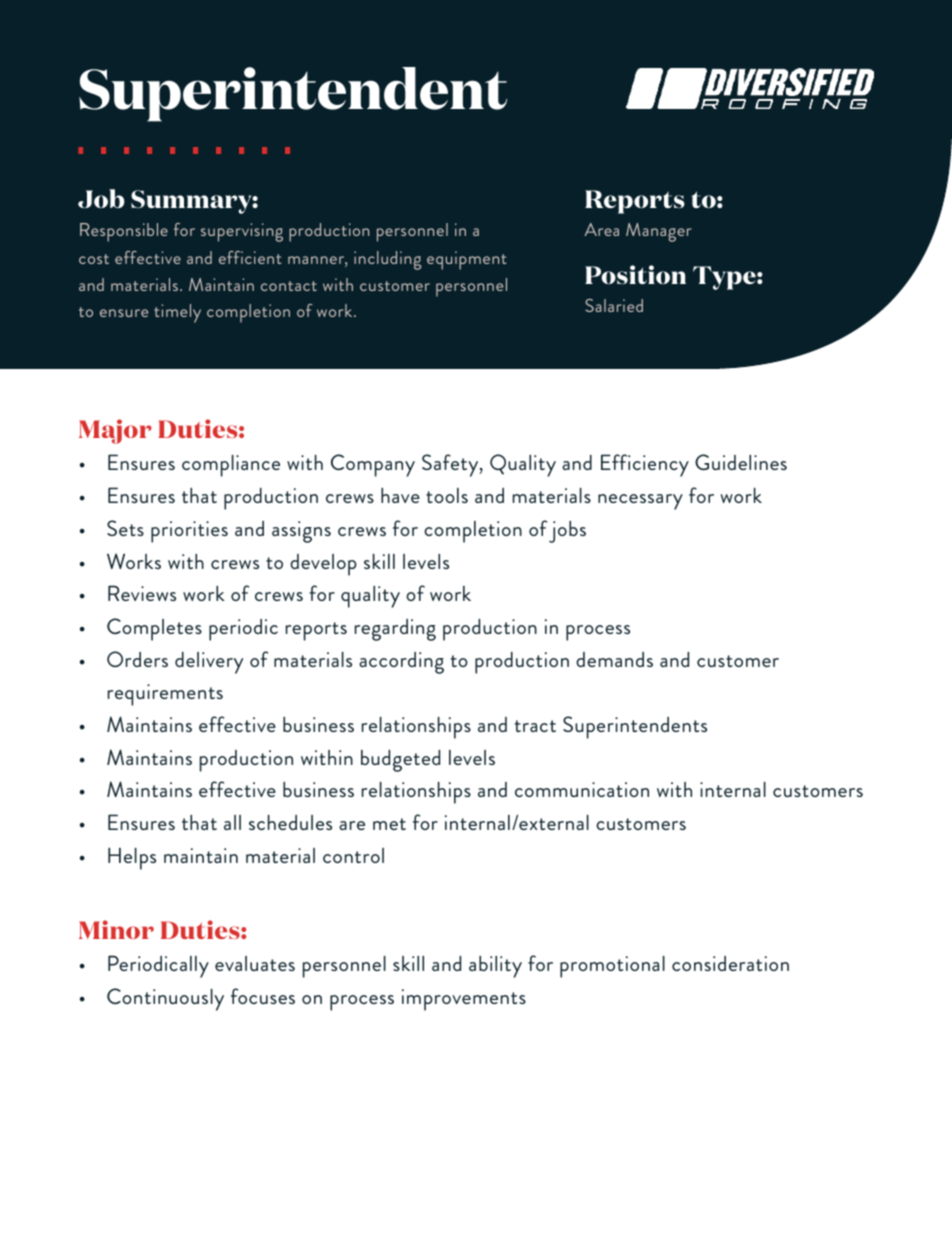 The height and width of the screenshot is (1233, 952). Describe the element at coordinates (582, 789) in the screenshot. I see `communication` at that location.
